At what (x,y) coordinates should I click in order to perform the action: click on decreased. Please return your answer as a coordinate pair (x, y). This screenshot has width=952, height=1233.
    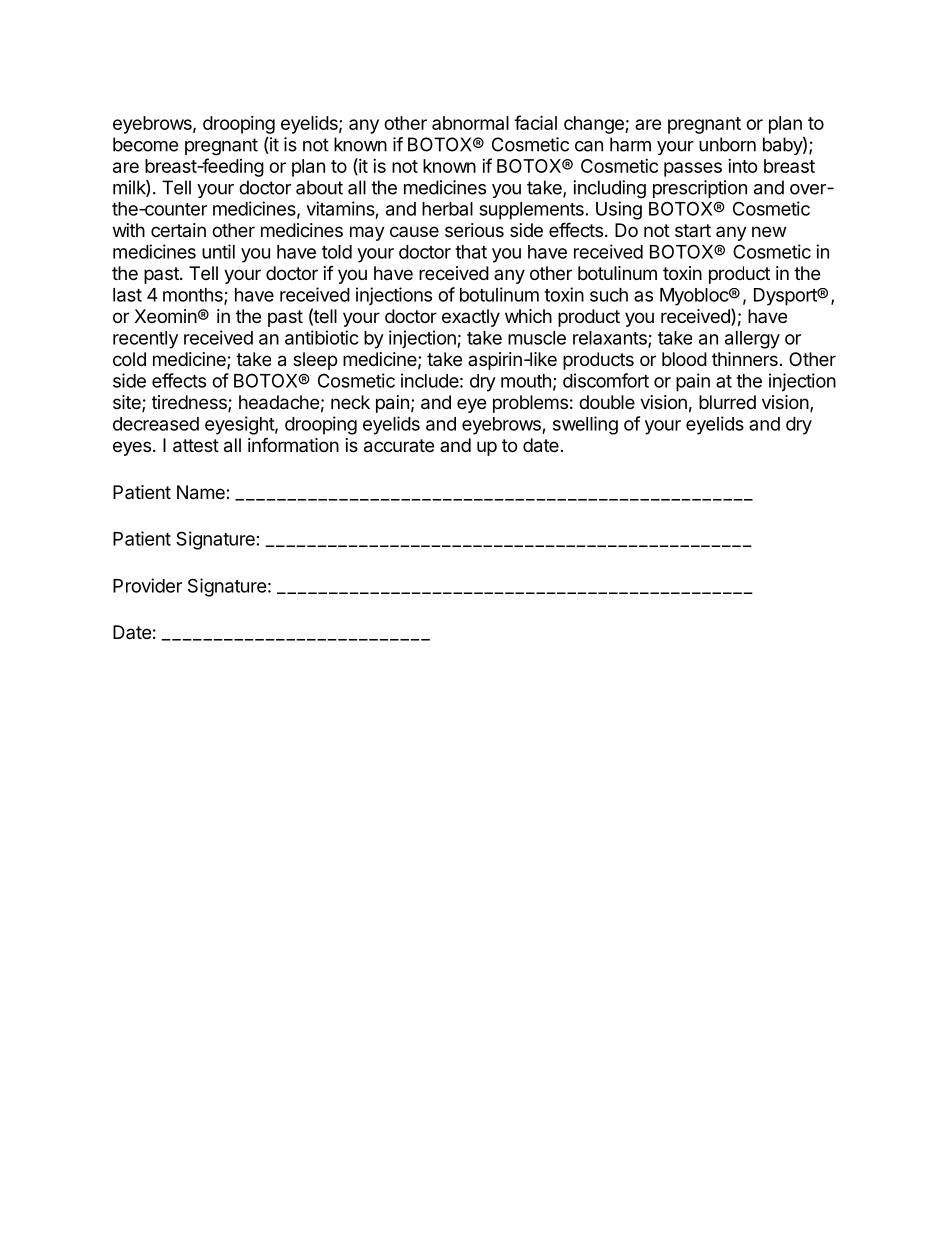
    Looking at the image, I should click on (156, 424).
